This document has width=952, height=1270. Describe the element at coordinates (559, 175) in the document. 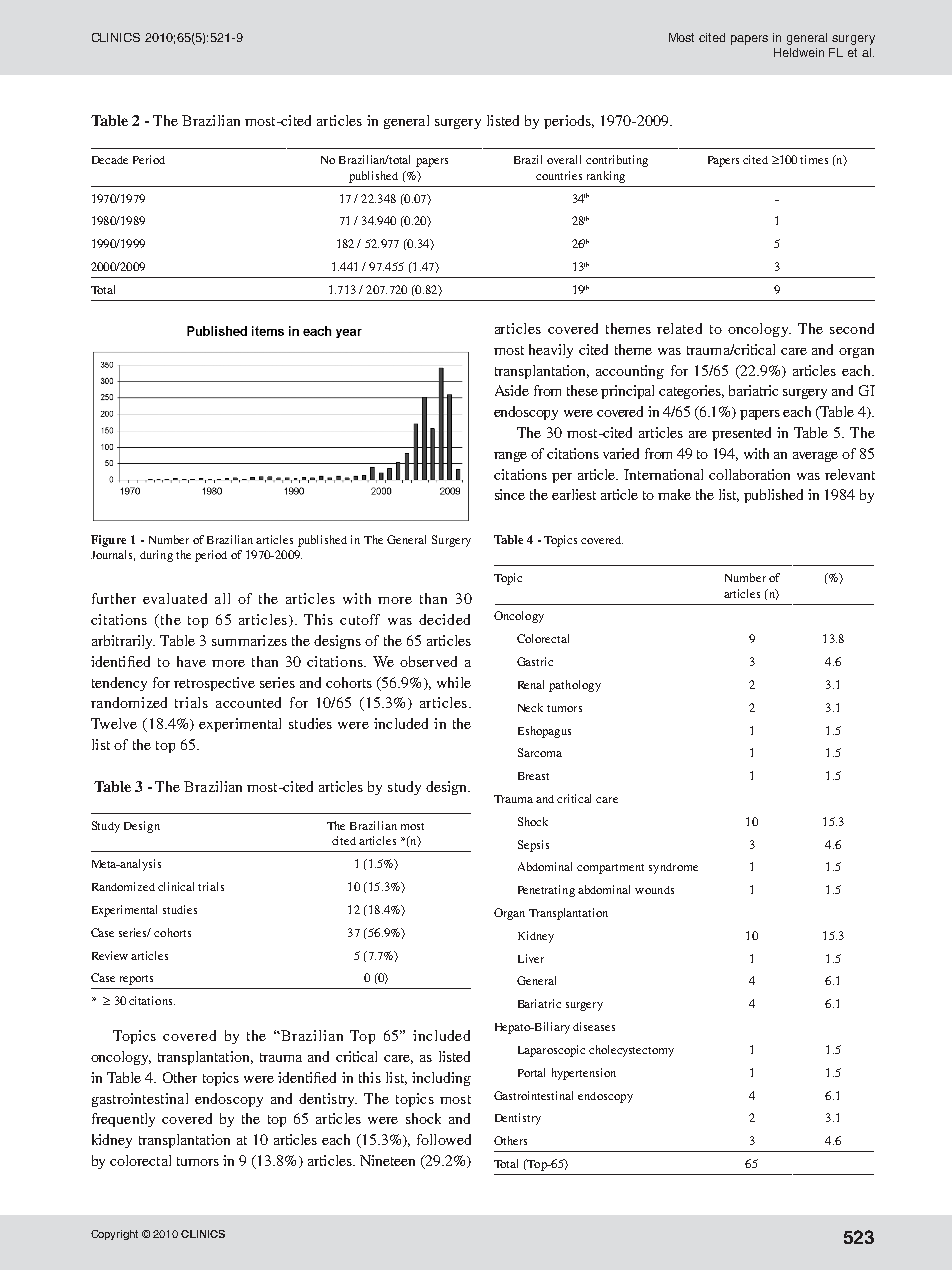

I see `countries` at that location.
